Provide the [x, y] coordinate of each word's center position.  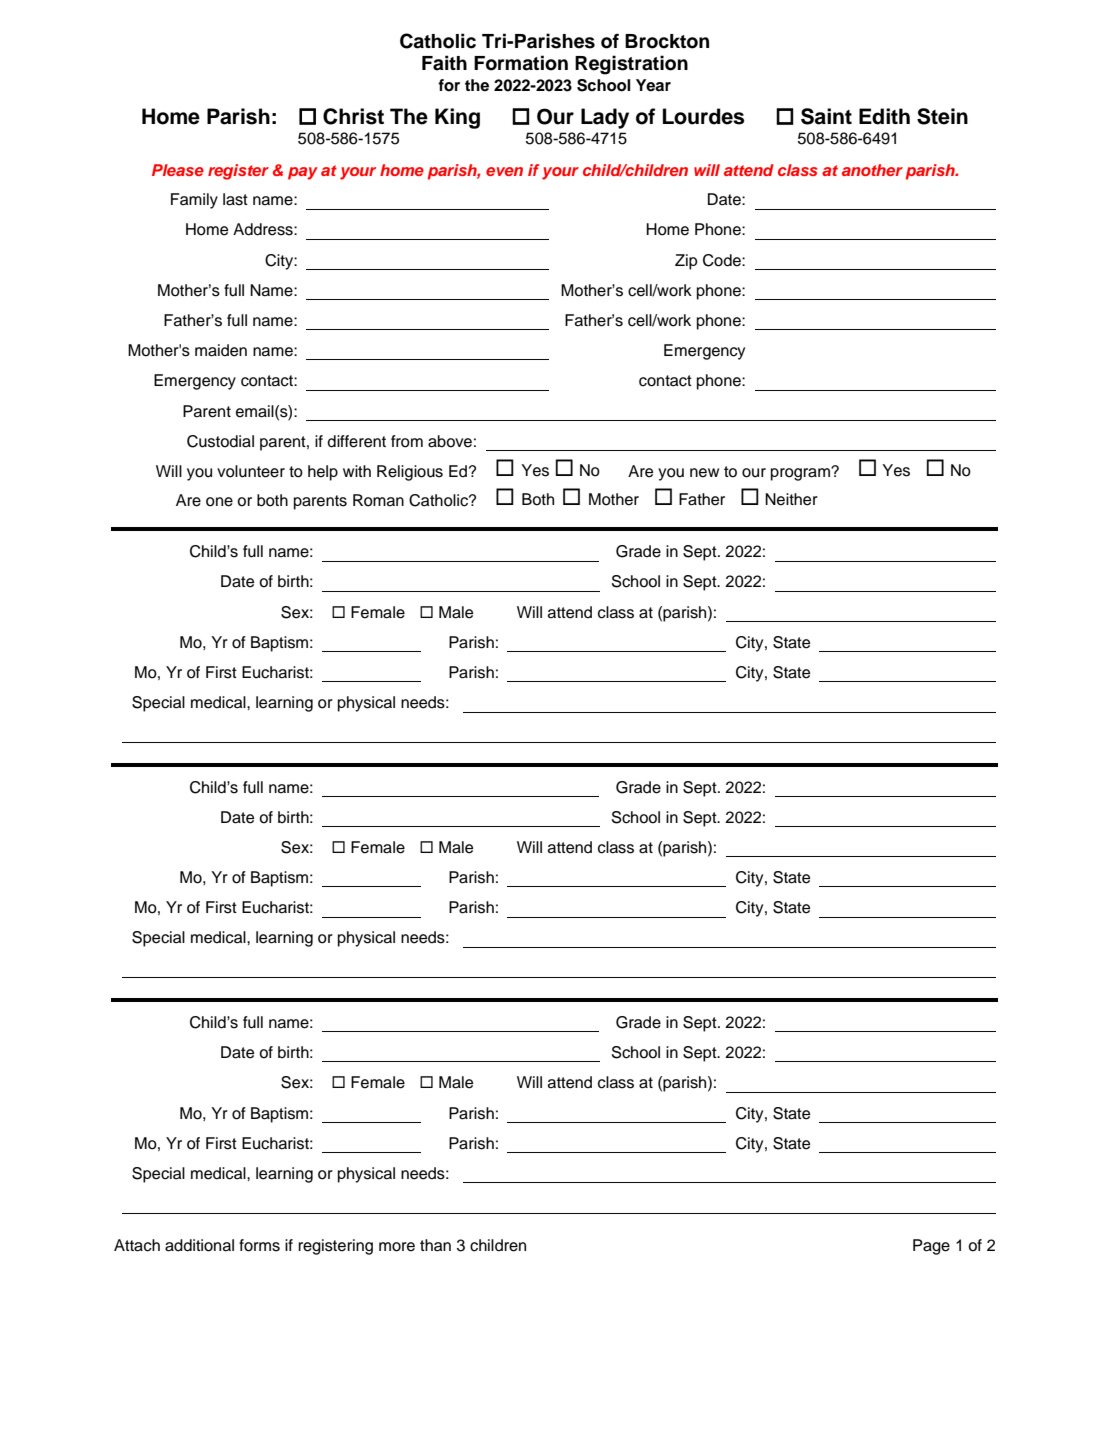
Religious [410, 473]
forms [259, 1245]
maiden [221, 350]
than [435, 1245]
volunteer [251, 471]
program [801, 474]
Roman [378, 500]
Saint [826, 116]
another [872, 170]
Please [178, 170]
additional [199, 1245]
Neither [791, 499]
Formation [521, 63]
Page [931, 1247]
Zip [686, 262]
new [704, 473]
